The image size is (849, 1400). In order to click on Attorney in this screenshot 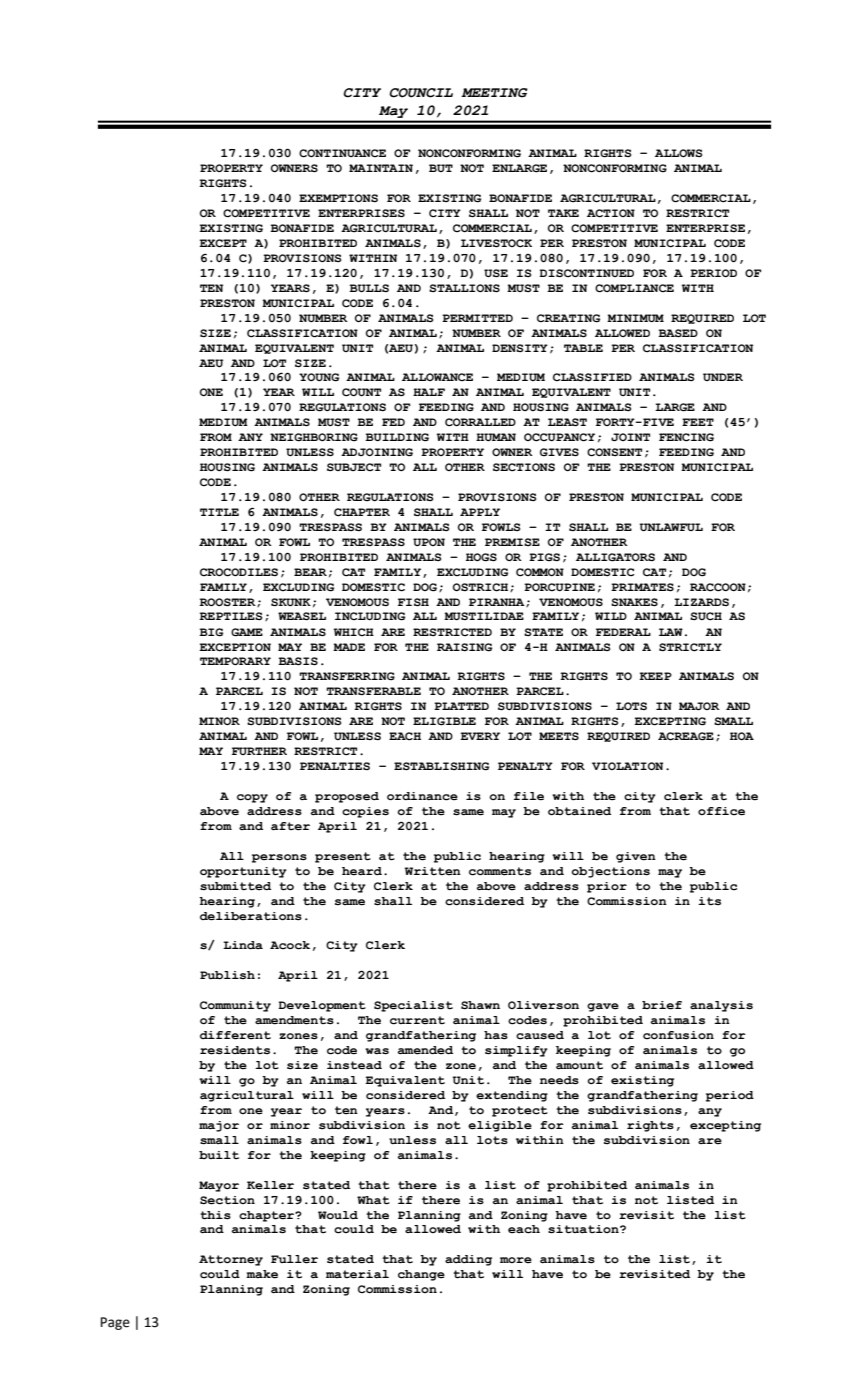, I will do `click(231, 1260)`.
